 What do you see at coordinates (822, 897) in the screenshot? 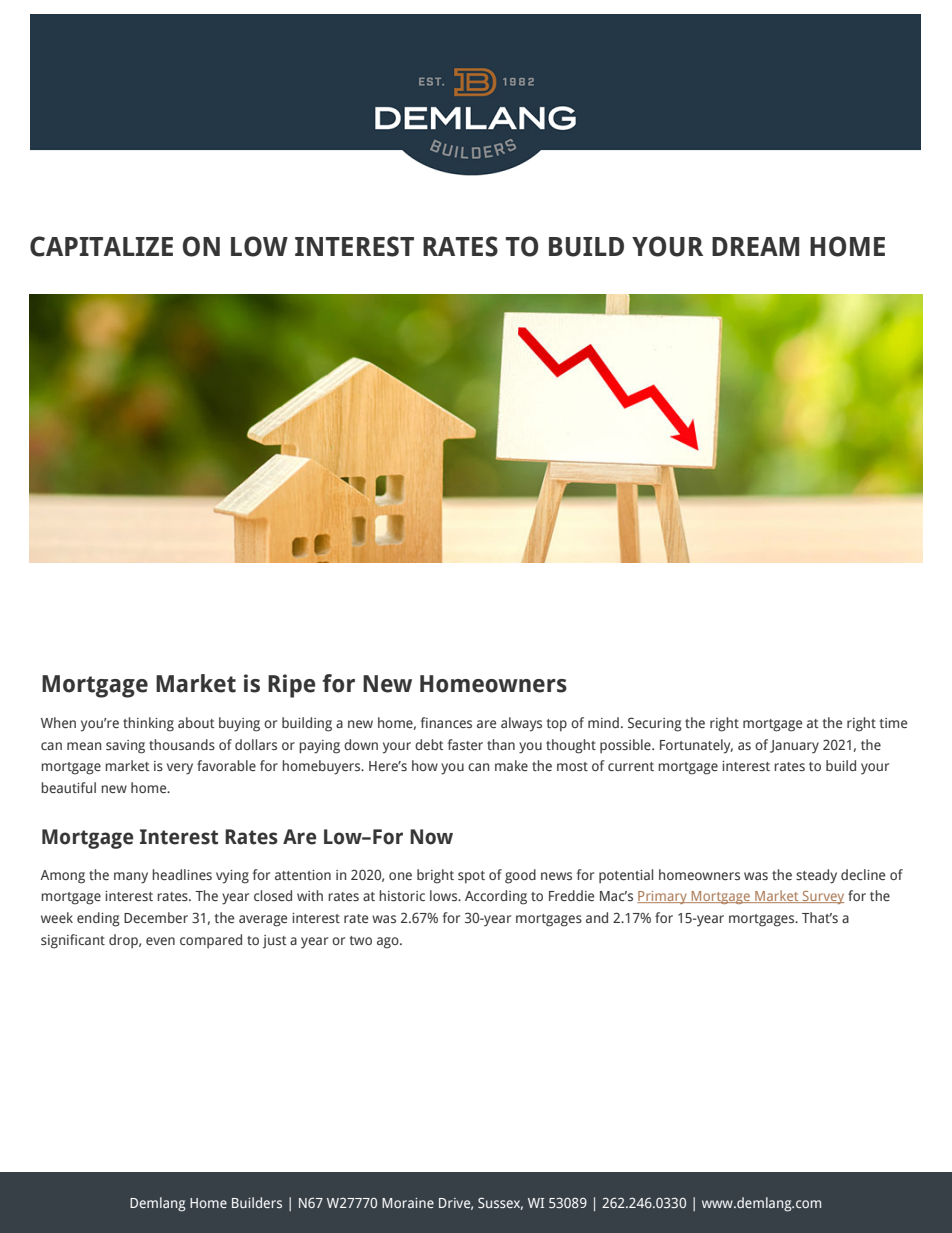
I see `Survey` at bounding box center [822, 897].
